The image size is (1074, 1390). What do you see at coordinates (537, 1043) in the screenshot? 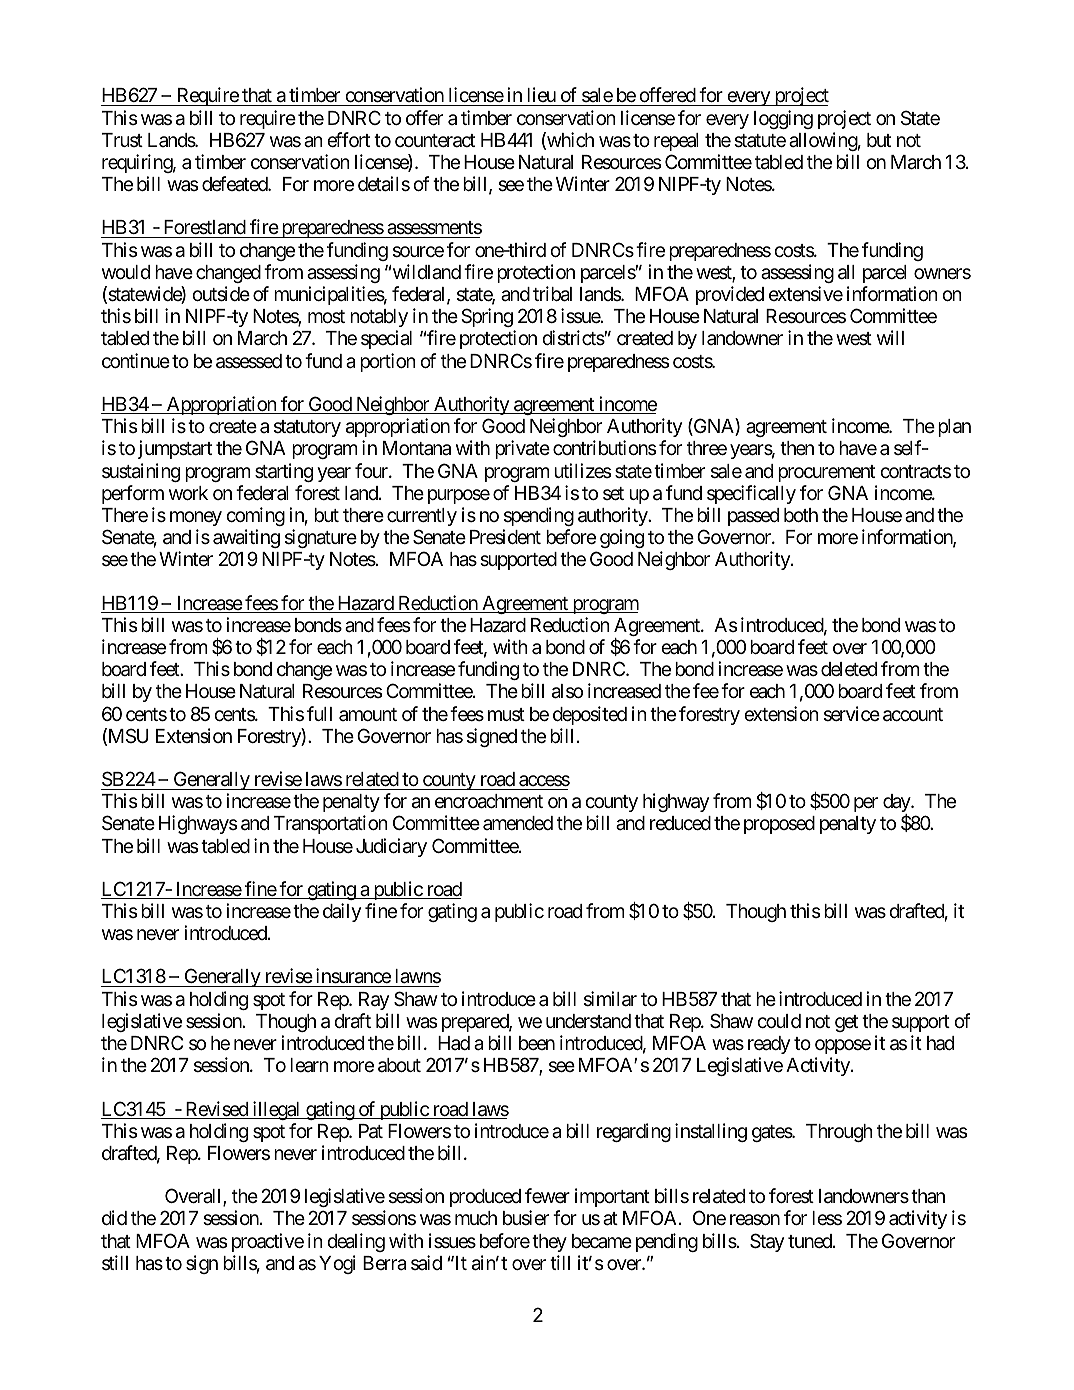
I see `been` at bounding box center [537, 1043].
